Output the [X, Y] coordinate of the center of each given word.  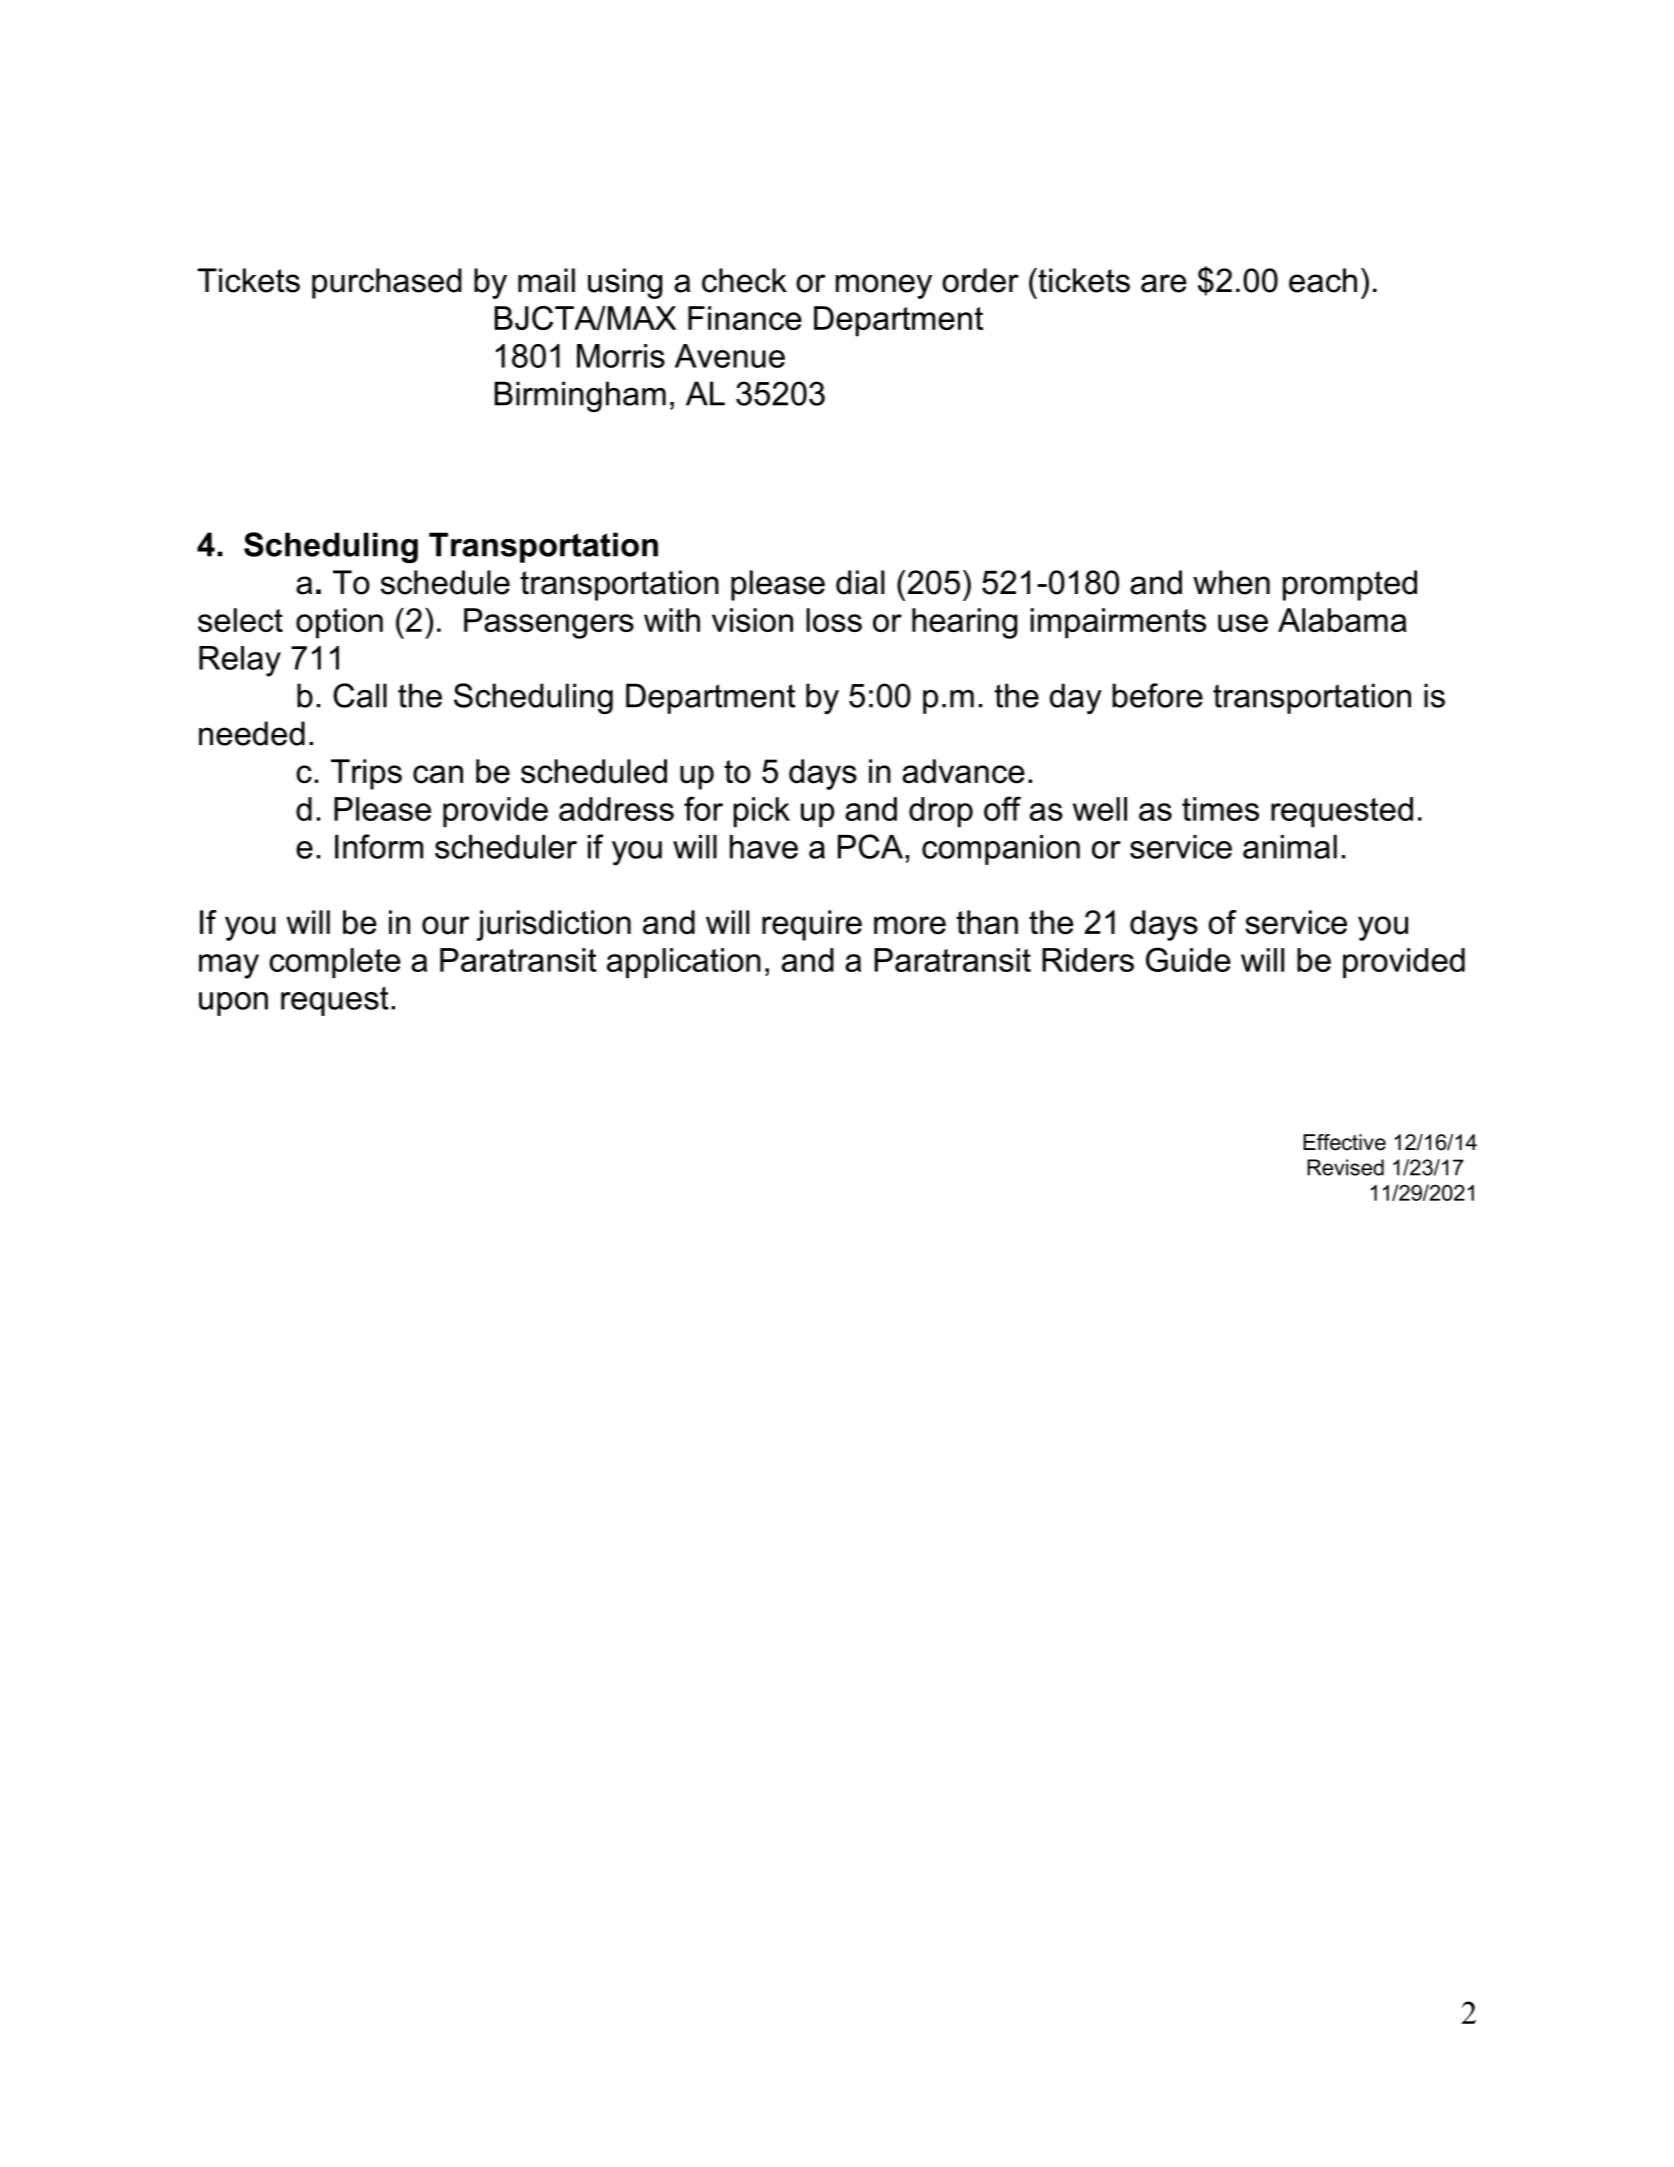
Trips [366, 774]
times [1220, 809]
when [1231, 582]
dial [860, 582]
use [1243, 623]
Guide [1188, 959]
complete [335, 963]
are [1164, 283]
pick [761, 812]
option [339, 623]
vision [752, 620]
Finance [745, 318]
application [684, 963]
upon [233, 1004]
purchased [387, 283]
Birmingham [580, 396]
